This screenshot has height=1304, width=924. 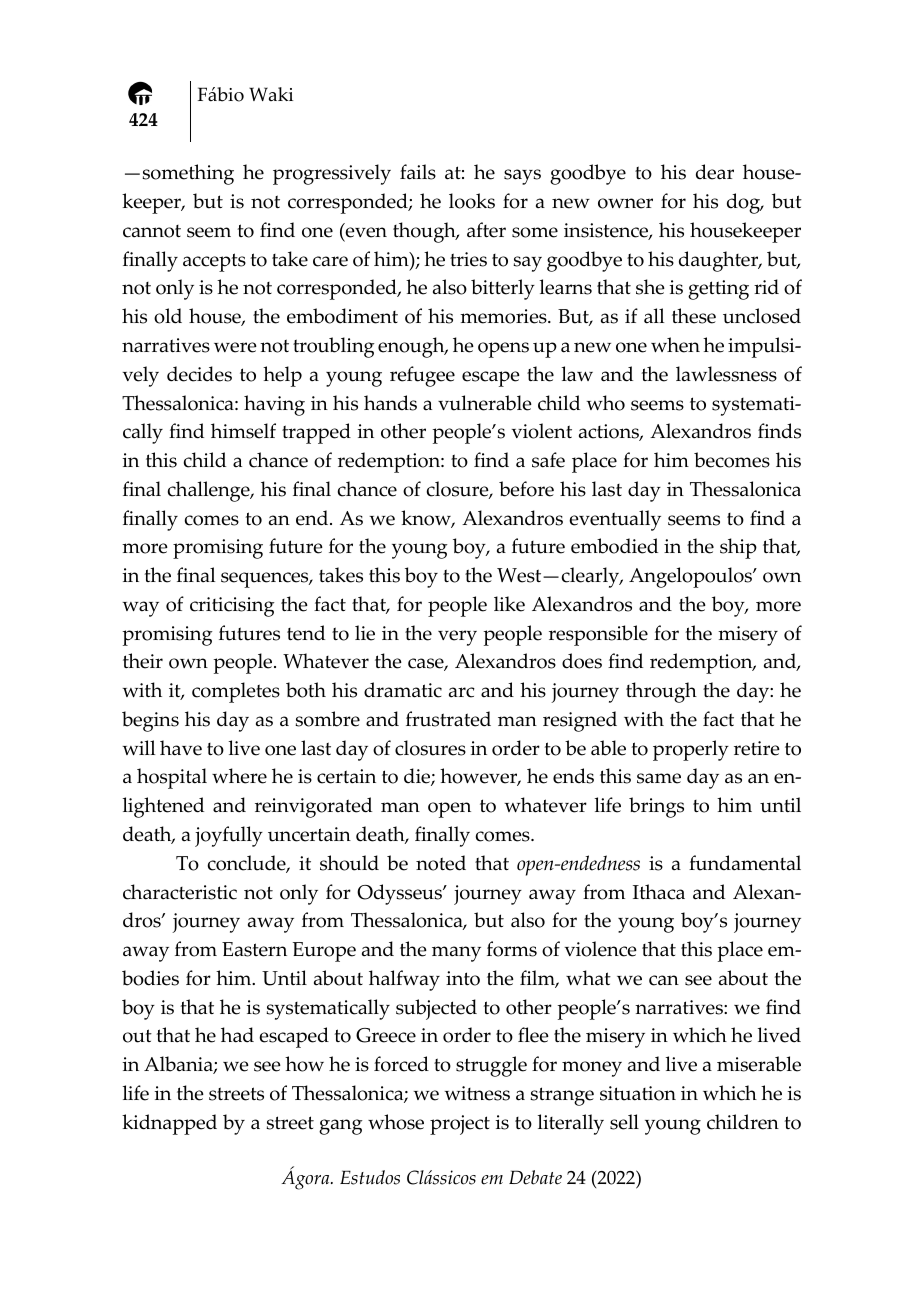 What do you see at coordinates (152, 231) in the screenshot?
I see `cannot` at bounding box center [152, 231].
